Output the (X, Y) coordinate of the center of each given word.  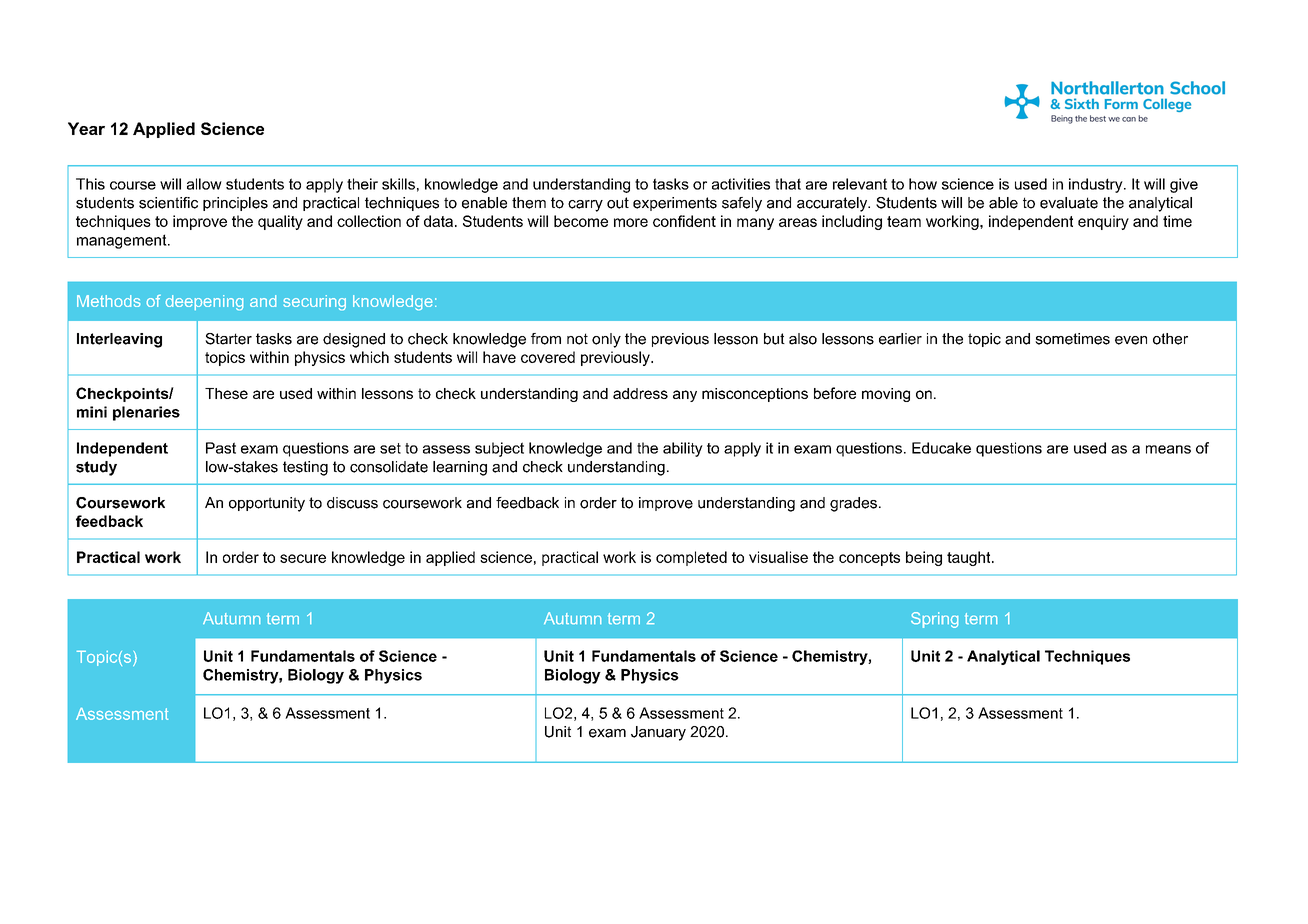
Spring (934, 620)
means (1168, 449)
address (640, 393)
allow (204, 184)
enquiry (1103, 222)
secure (303, 558)
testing (305, 468)
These (226, 393)
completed (691, 558)
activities (741, 184)
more (631, 222)
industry (1097, 185)
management (123, 241)
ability (683, 449)
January (658, 733)
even (1131, 340)
